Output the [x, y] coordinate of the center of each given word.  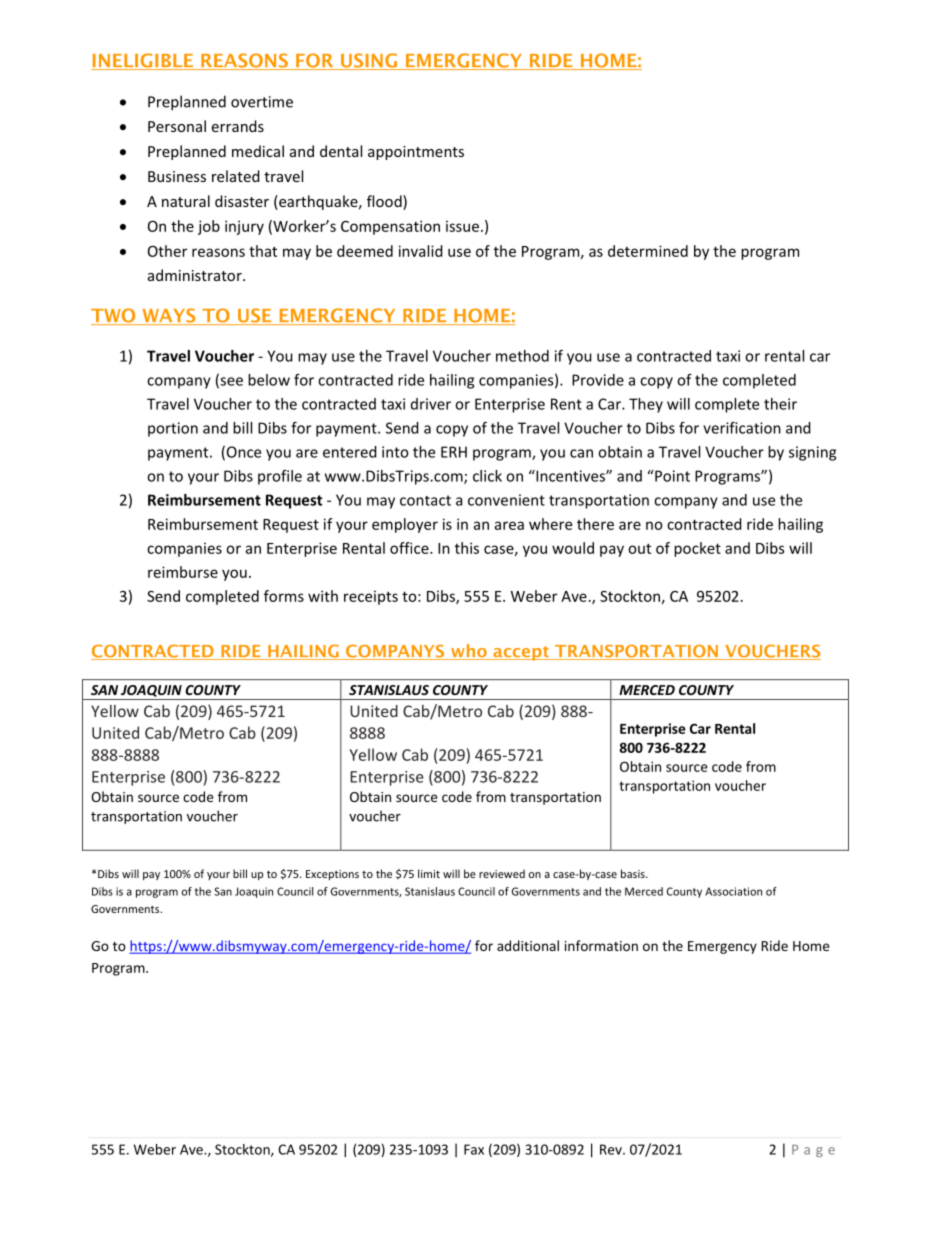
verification [742, 428]
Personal [177, 126]
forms [284, 596]
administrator [196, 275]
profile [280, 477]
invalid [421, 251]
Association [733, 891]
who [469, 652]
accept [521, 653]
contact [425, 500]
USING [369, 61]
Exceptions [332, 875]
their [780, 404]
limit [429, 873]
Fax [474, 1149]
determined [648, 251]
